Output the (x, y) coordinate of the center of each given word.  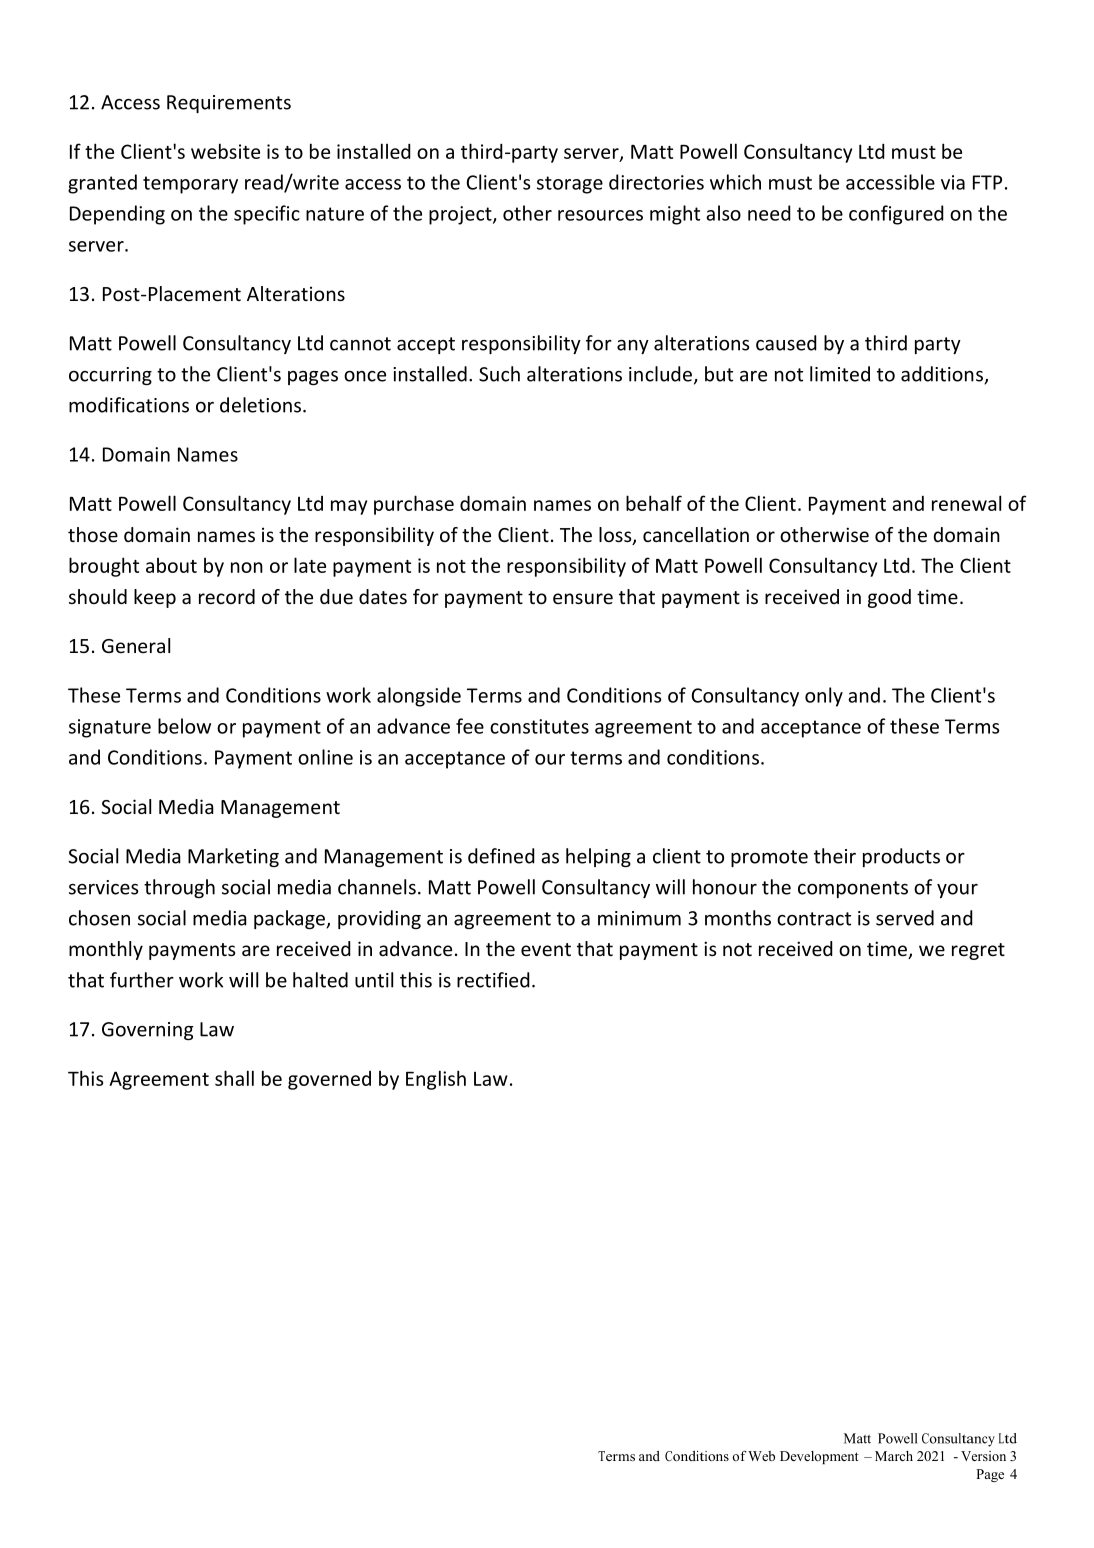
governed (329, 1080)
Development (819, 1457)
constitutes (539, 726)
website (225, 151)
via (953, 182)
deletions (260, 405)
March (894, 1456)
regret (978, 951)
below (184, 726)
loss (616, 536)
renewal (966, 503)
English (436, 1080)
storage (570, 185)
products (901, 857)
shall (234, 1078)
